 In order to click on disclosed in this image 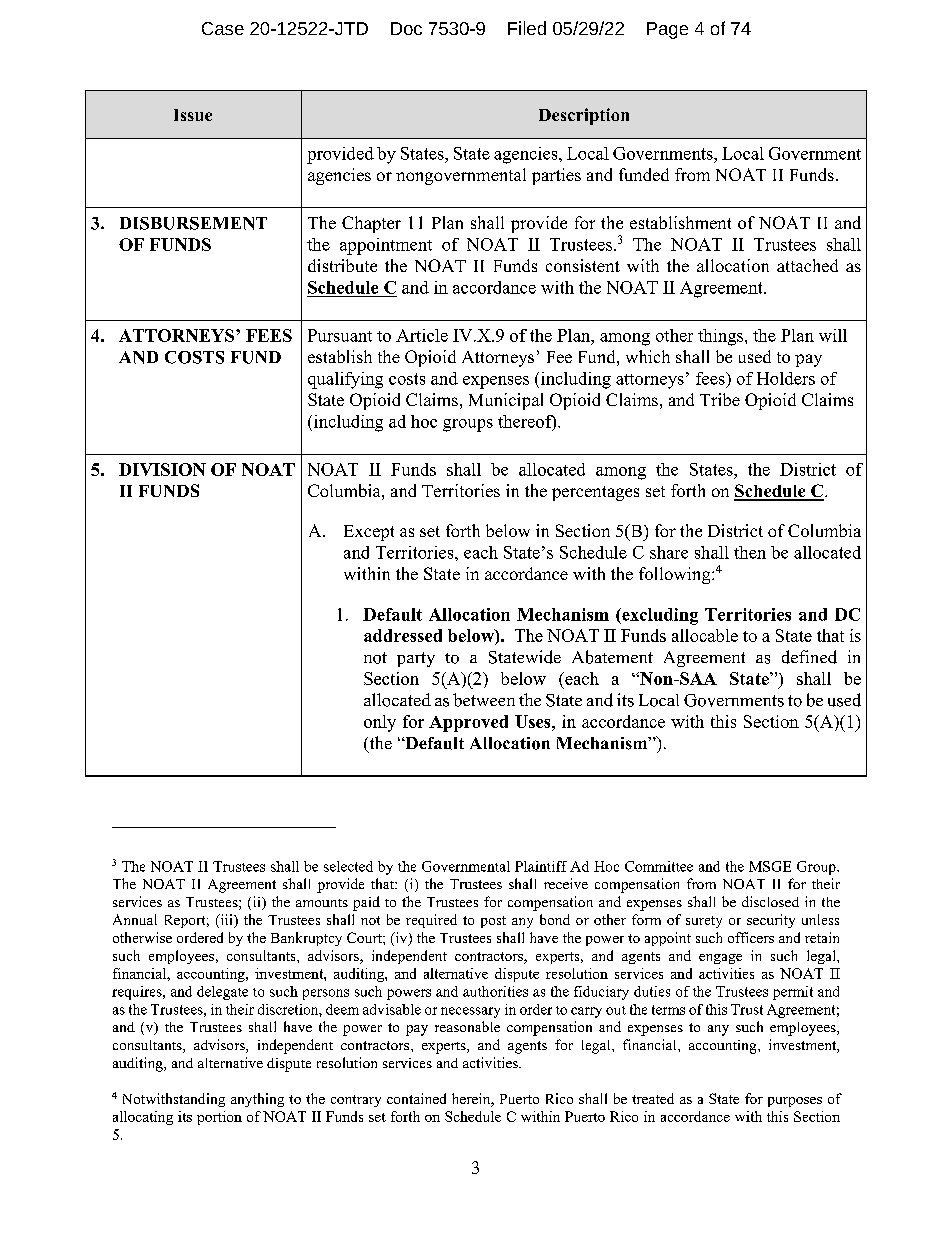, I will do `click(770, 901)`.
